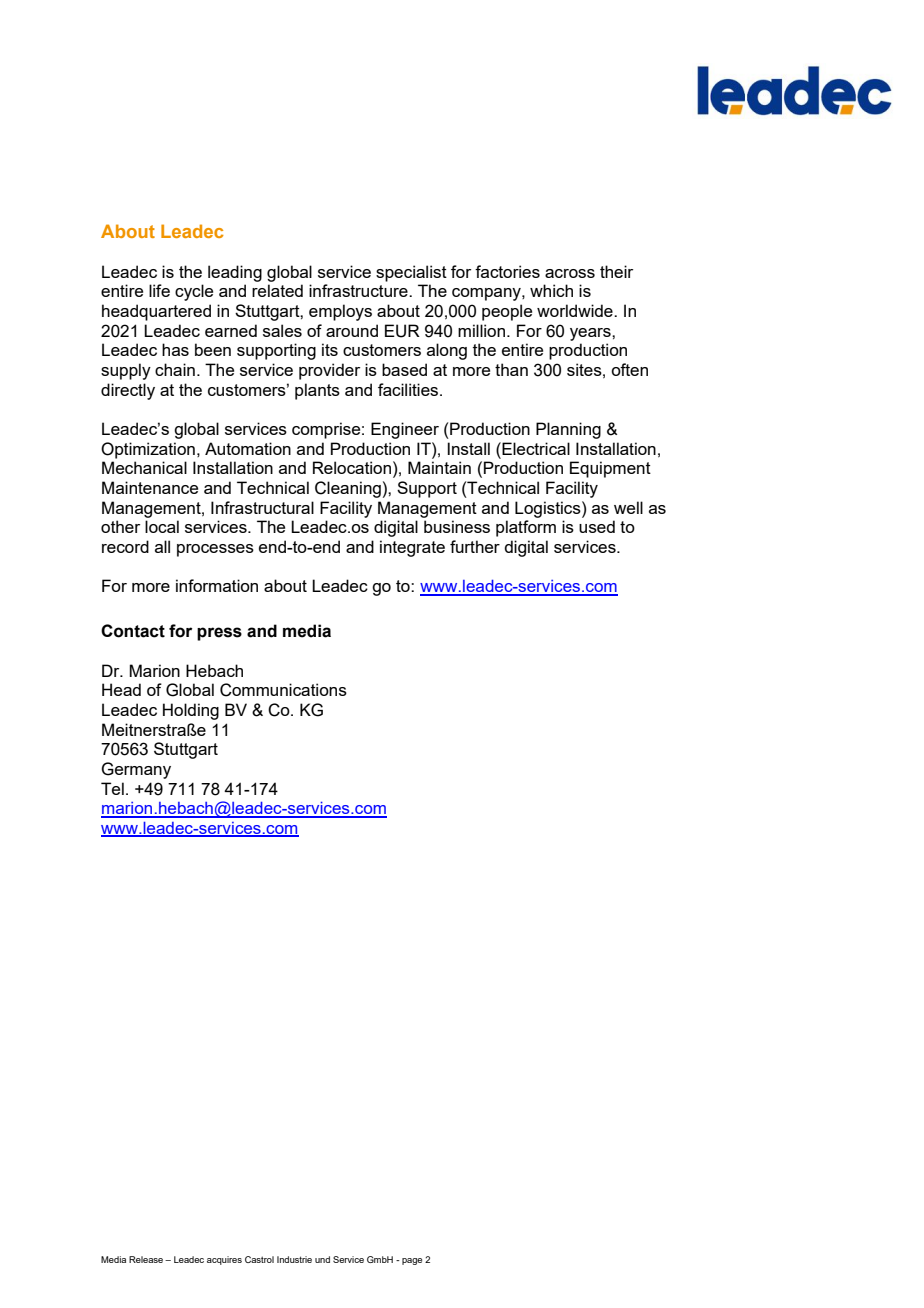  I want to click on Communications, so click(283, 690).
